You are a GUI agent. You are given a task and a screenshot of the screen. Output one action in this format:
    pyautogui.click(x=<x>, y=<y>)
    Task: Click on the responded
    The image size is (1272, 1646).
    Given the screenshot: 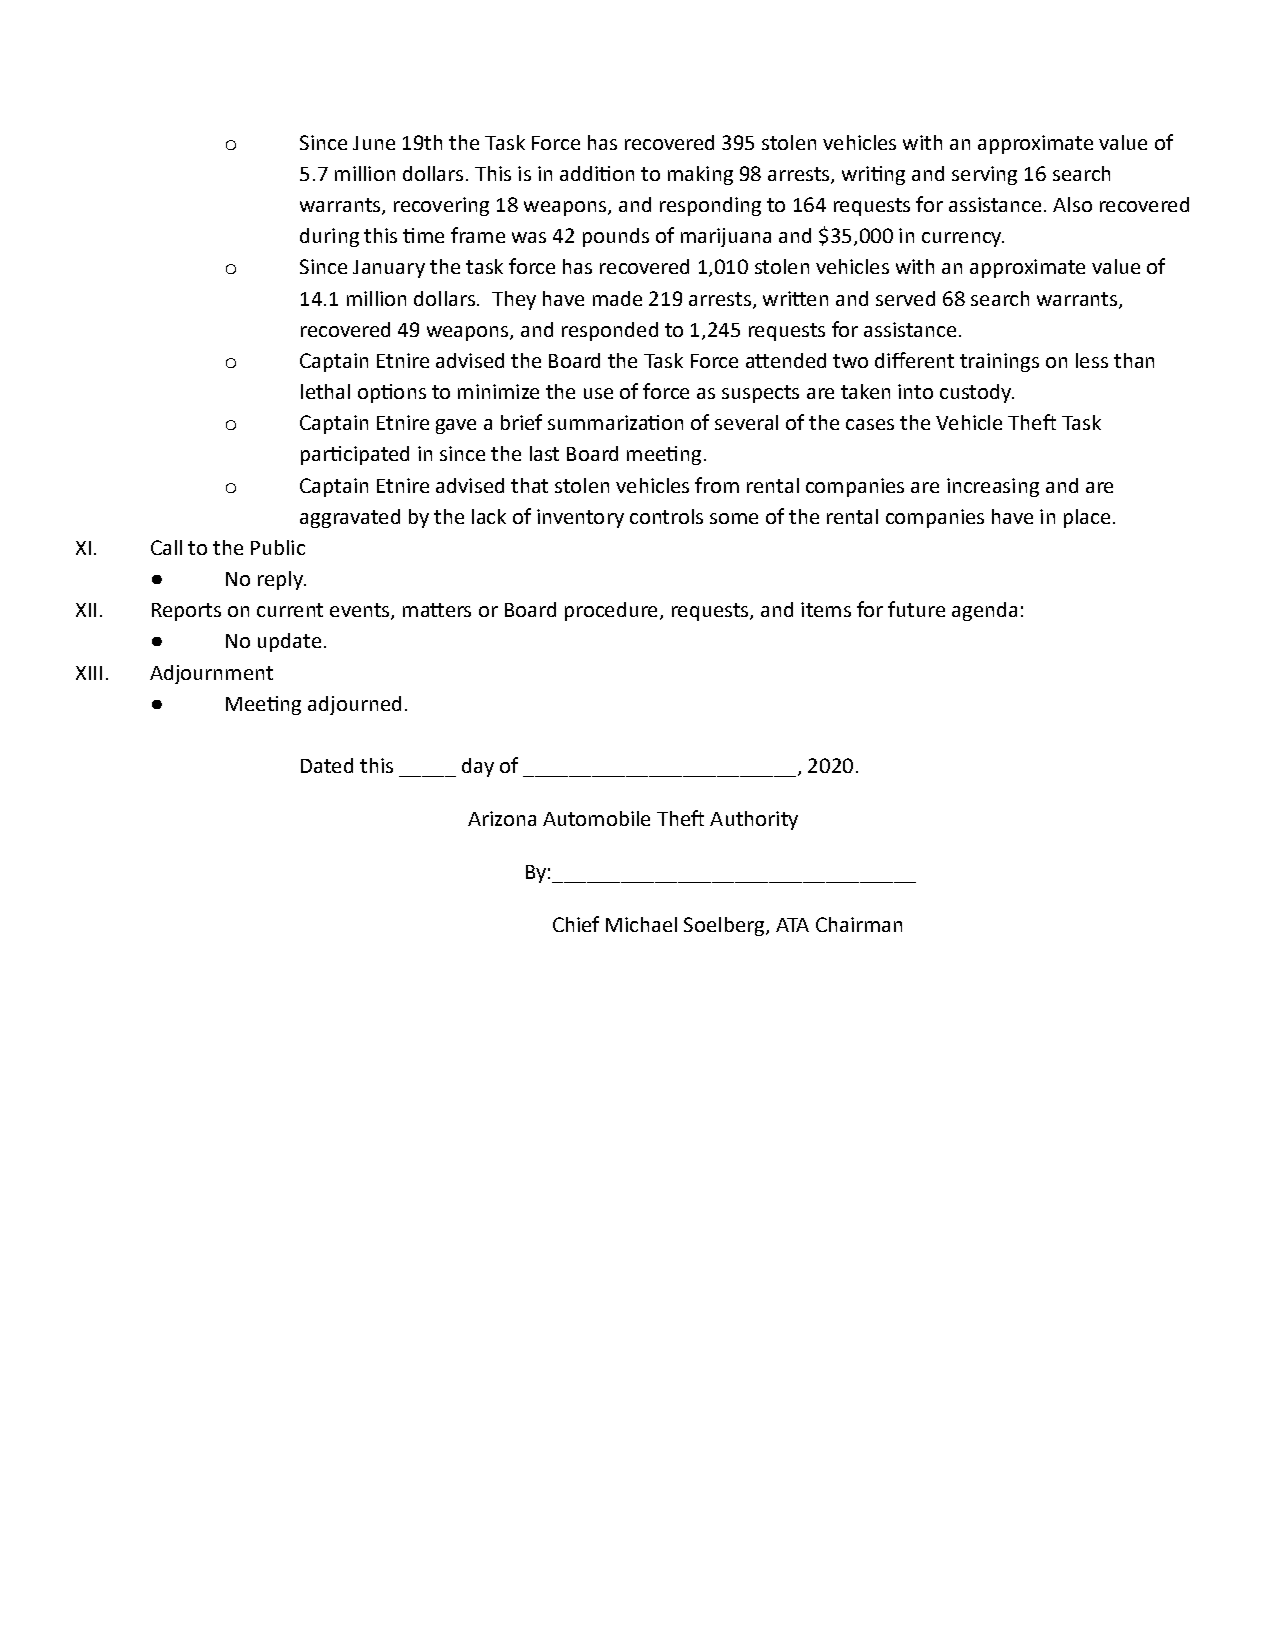 What is the action you would take?
    pyautogui.click(x=610, y=331)
